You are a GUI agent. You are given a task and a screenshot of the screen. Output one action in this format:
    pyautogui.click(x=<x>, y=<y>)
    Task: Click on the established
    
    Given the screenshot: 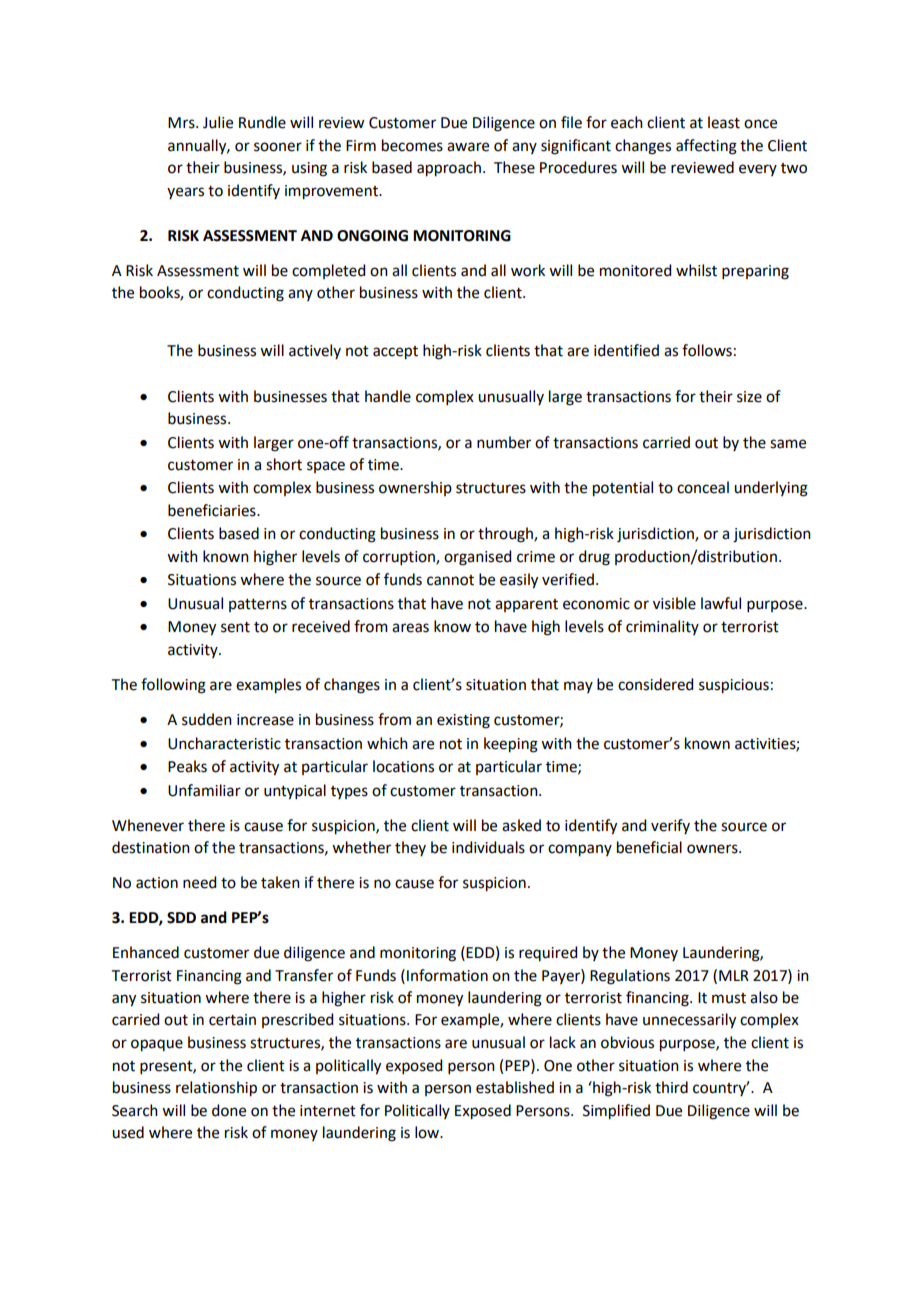 What is the action you would take?
    pyautogui.click(x=515, y=1087)
